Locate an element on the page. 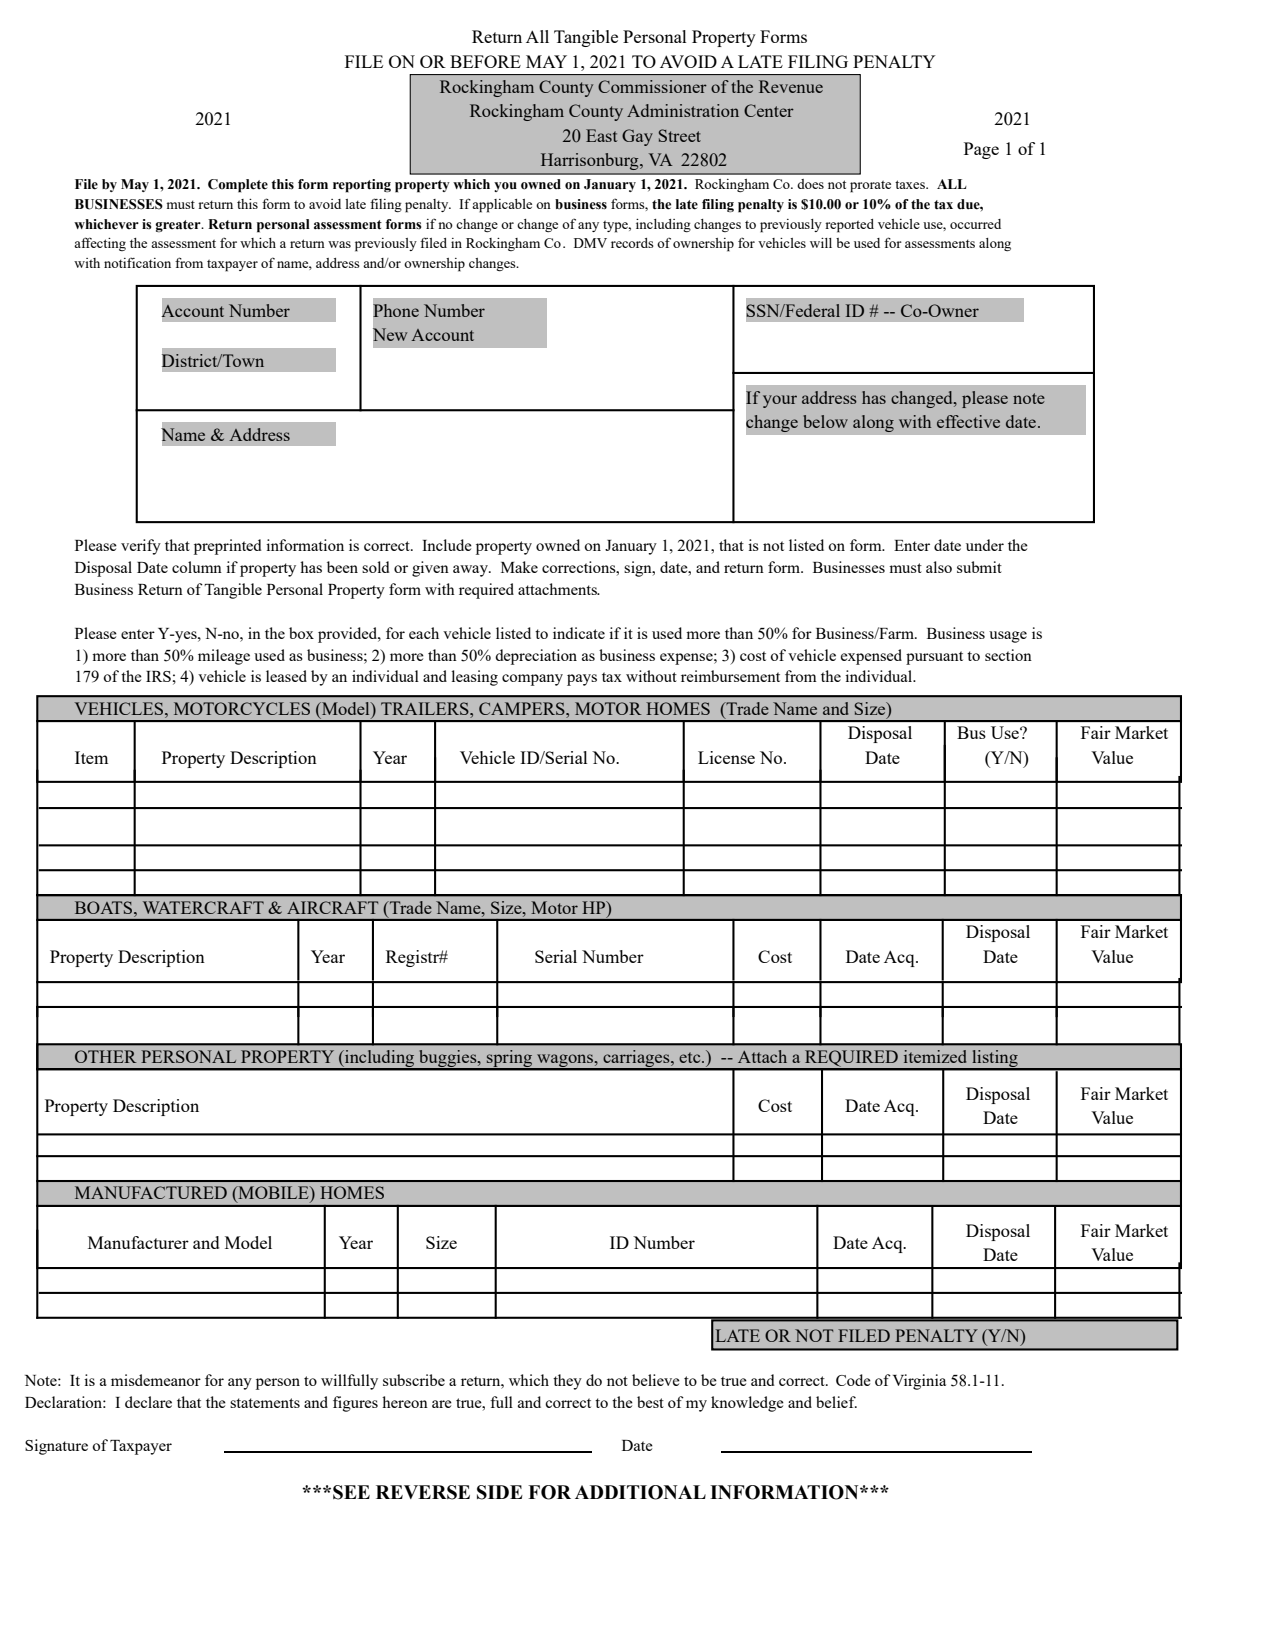 Image resolution: width=1268 pixels, height=1641 pixels. statements is located at coordinates (265, 1403).
